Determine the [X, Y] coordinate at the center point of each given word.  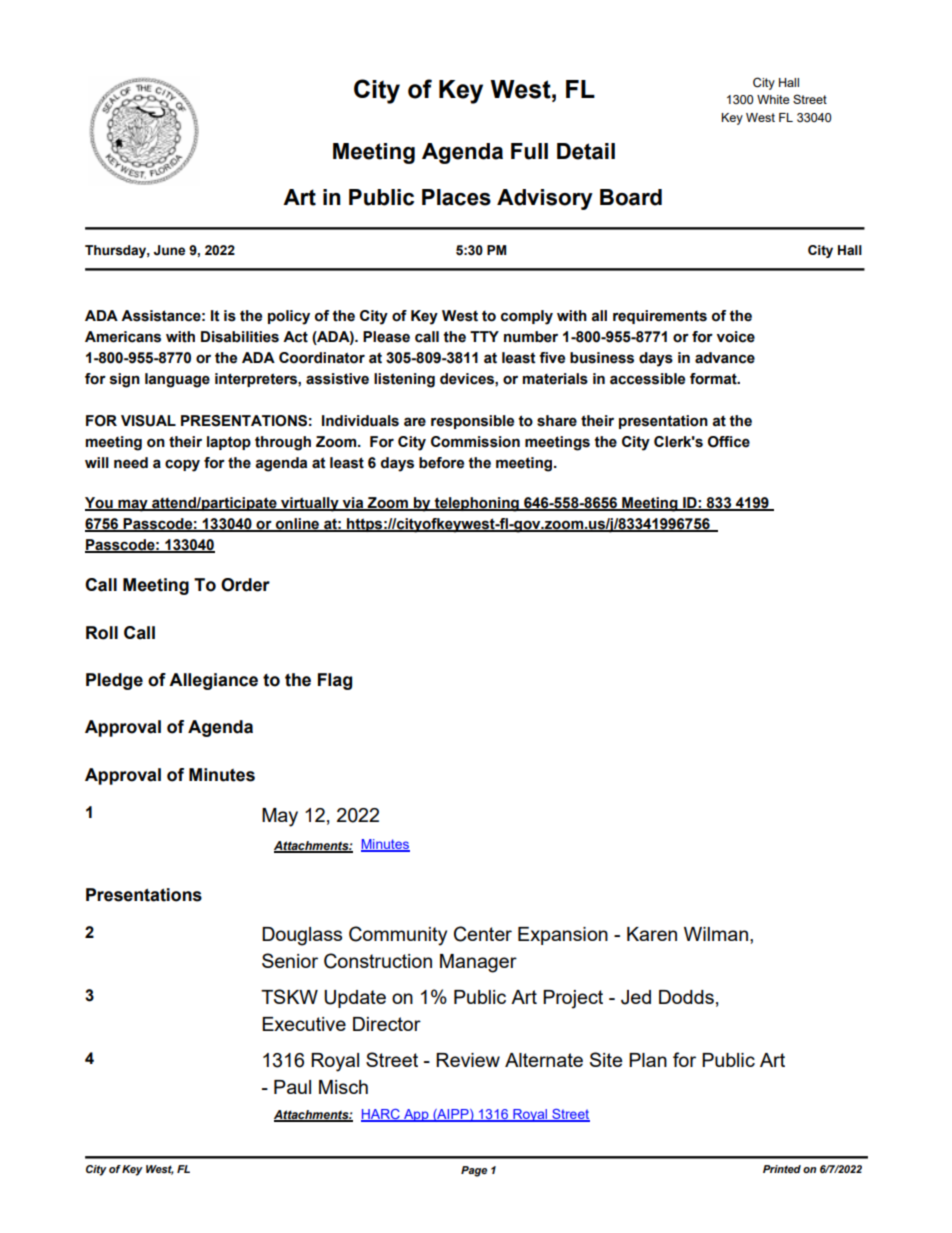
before [441, 463]
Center [483, 934]
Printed [782, 1169]
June [169, 250]
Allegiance [213, 681]
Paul [292, 1087]
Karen [652, 934]
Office [729, 442]
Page [474, 1171]
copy [182, 465]
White [773, 99]
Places [456, 197]
